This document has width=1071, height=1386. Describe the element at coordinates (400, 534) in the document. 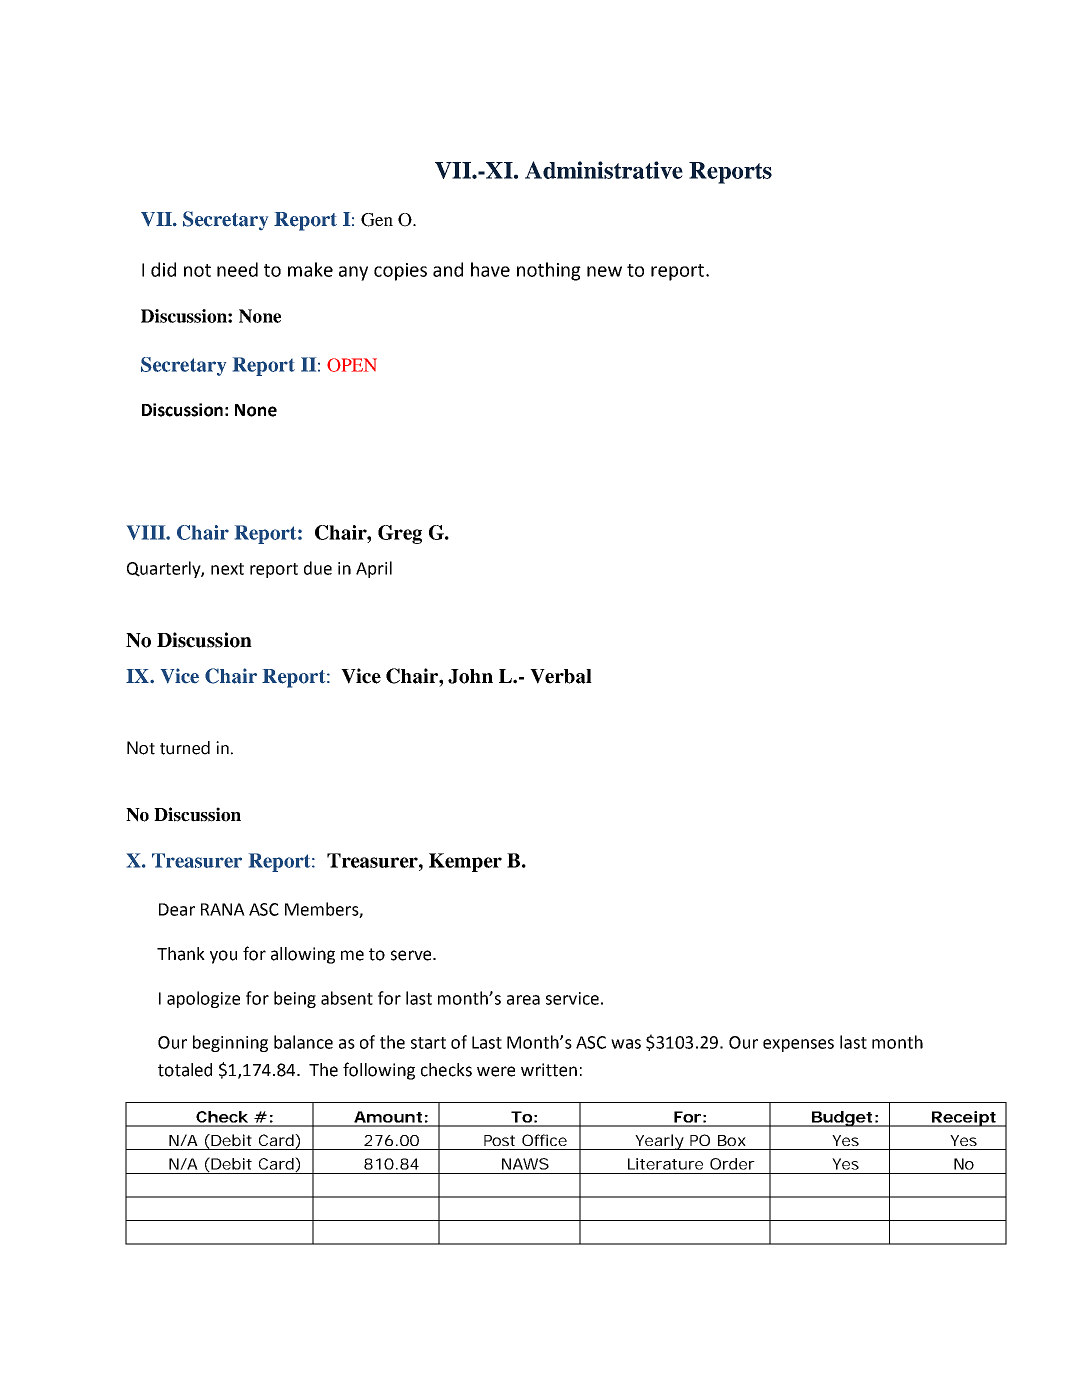

I see `Greg` at that location.
